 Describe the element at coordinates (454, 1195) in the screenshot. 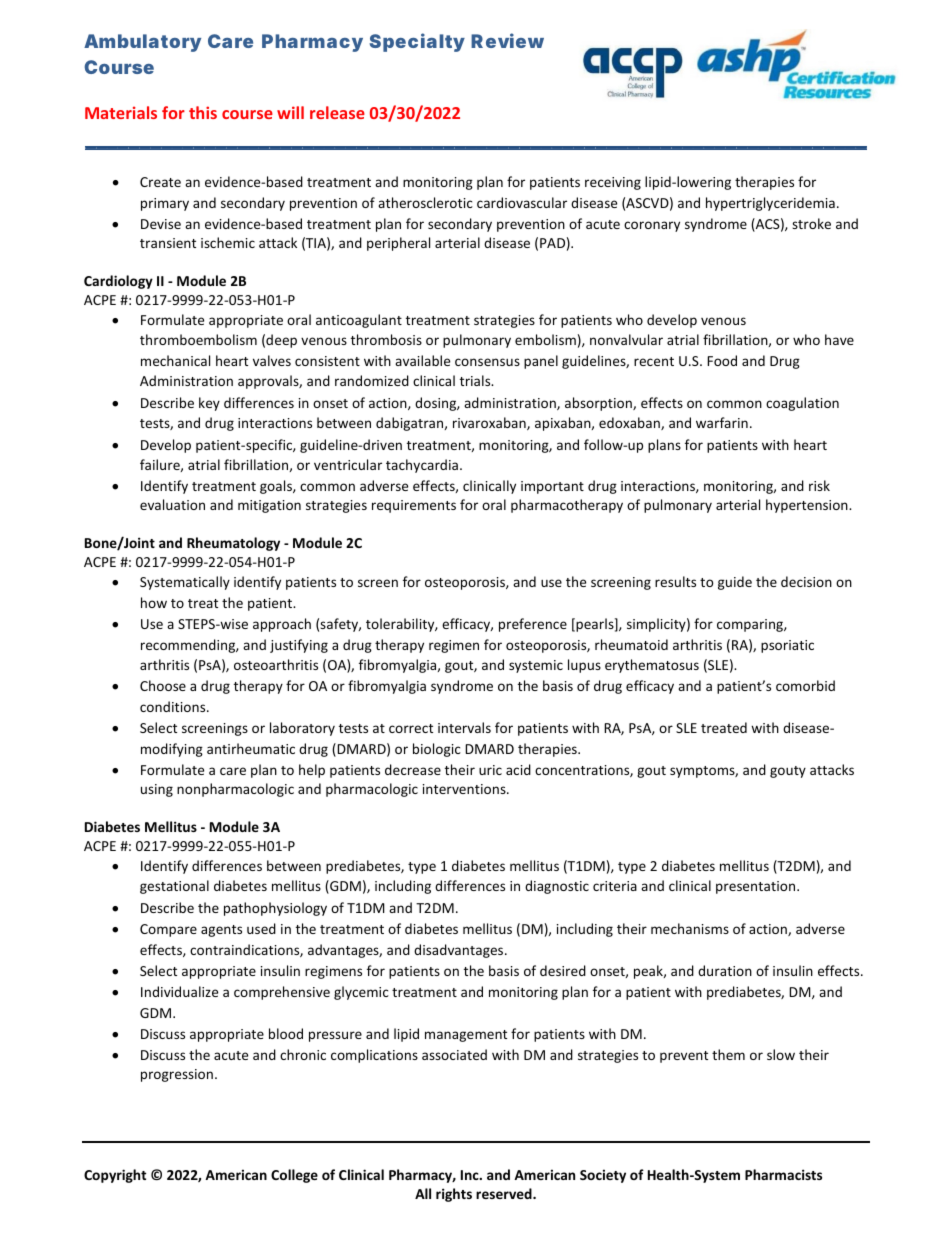

I see `rights` at that location.
